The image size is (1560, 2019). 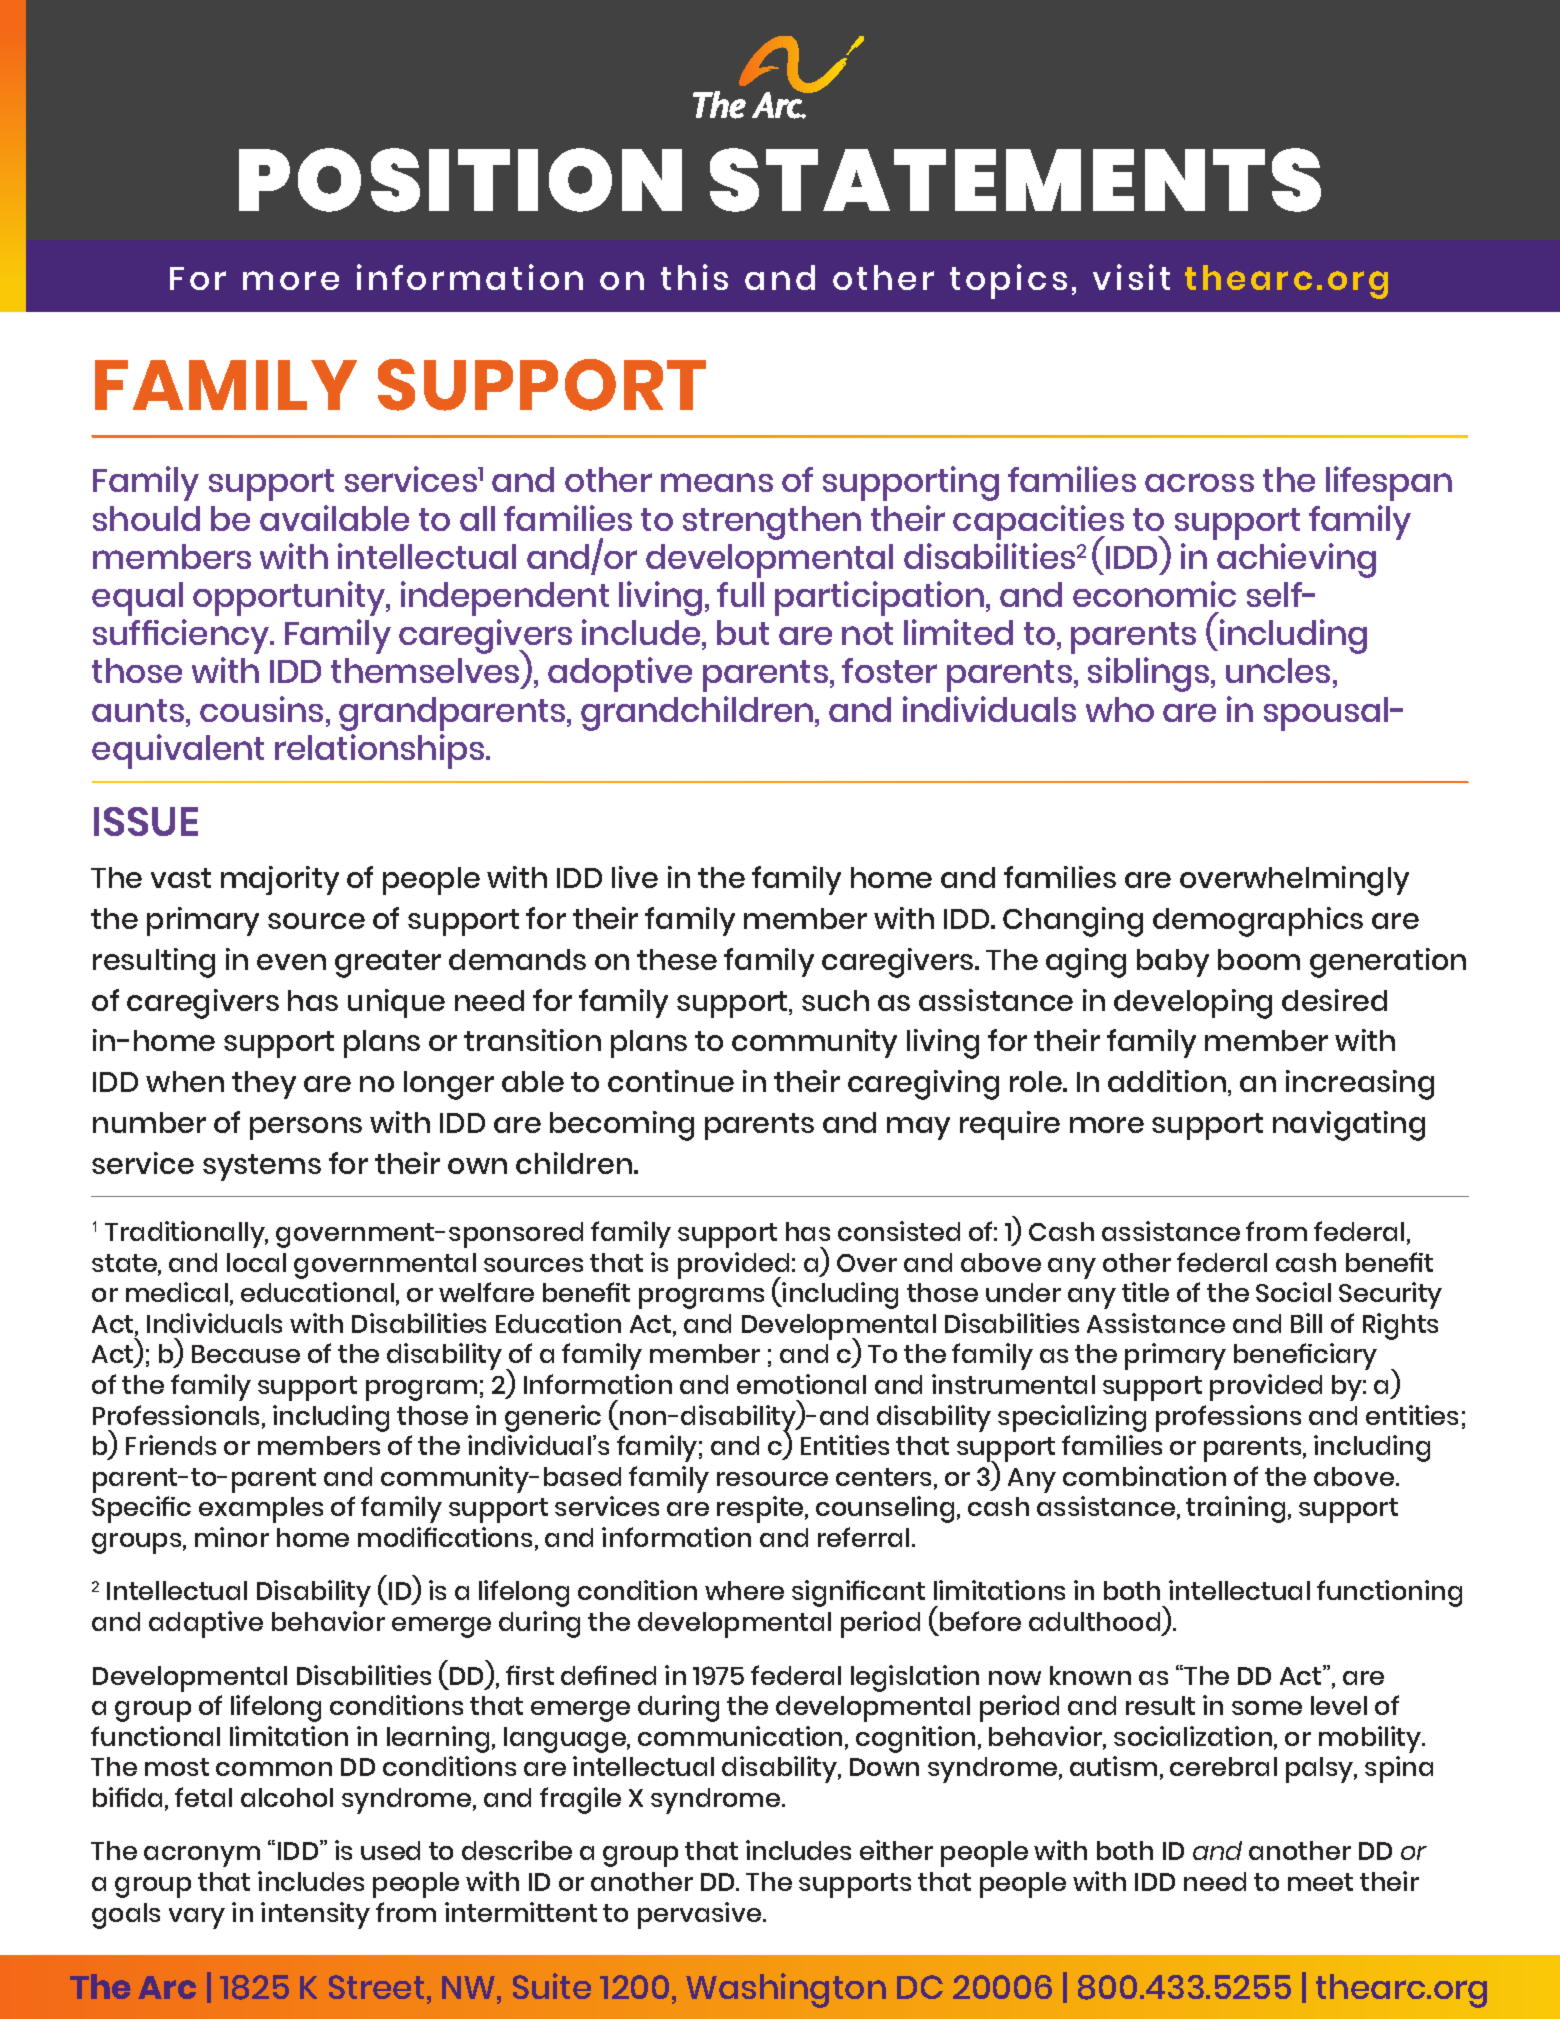 I want to click on examples, so click(x=261, y=1510).
